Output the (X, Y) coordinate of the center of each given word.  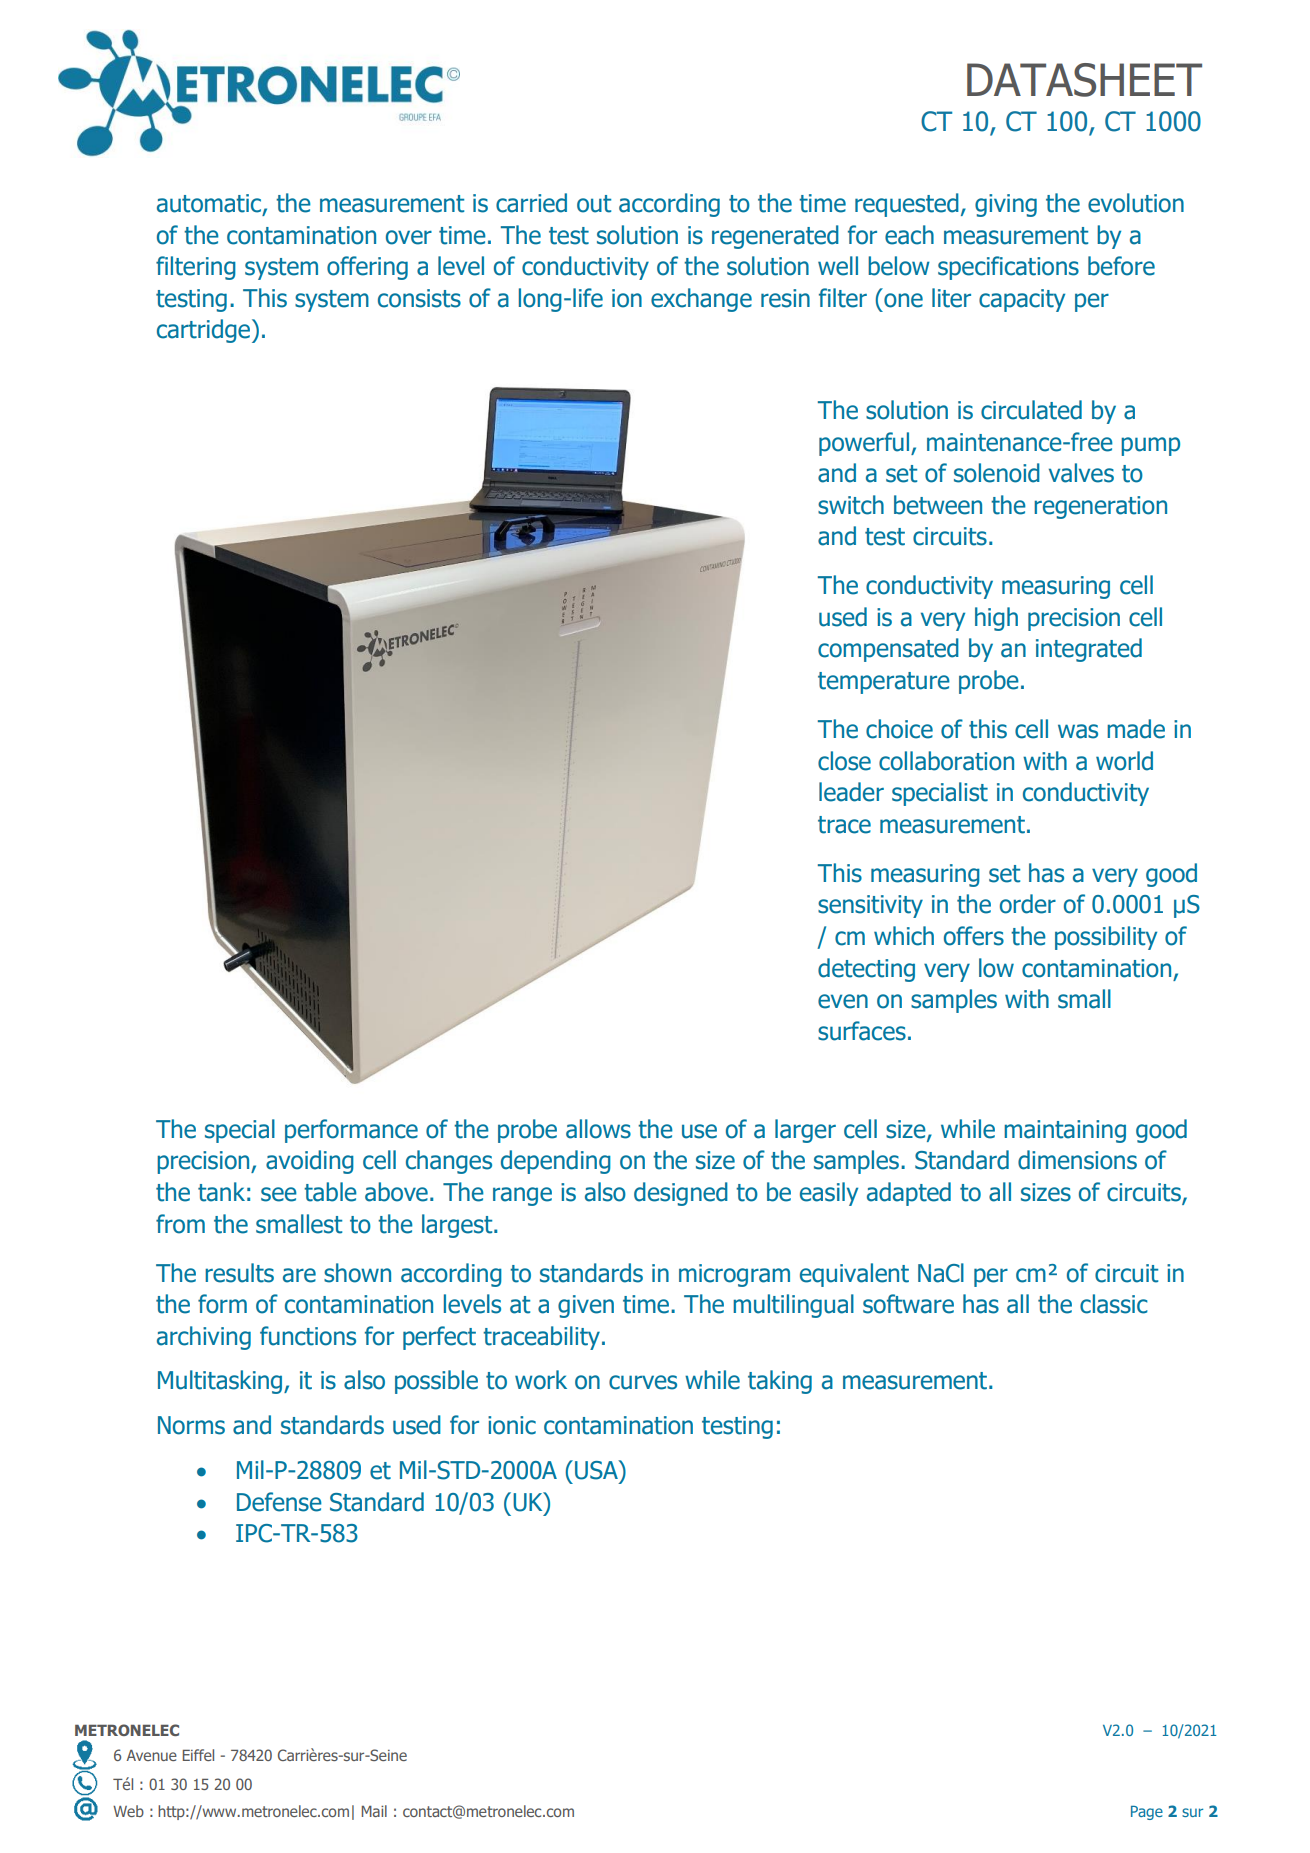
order (1028, 904)
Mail (374, 1811)
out (594, 204)
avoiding (310, 1162)
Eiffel (198, 1755)
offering (367, 268)
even (843, 1001)
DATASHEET (1084, 80)
